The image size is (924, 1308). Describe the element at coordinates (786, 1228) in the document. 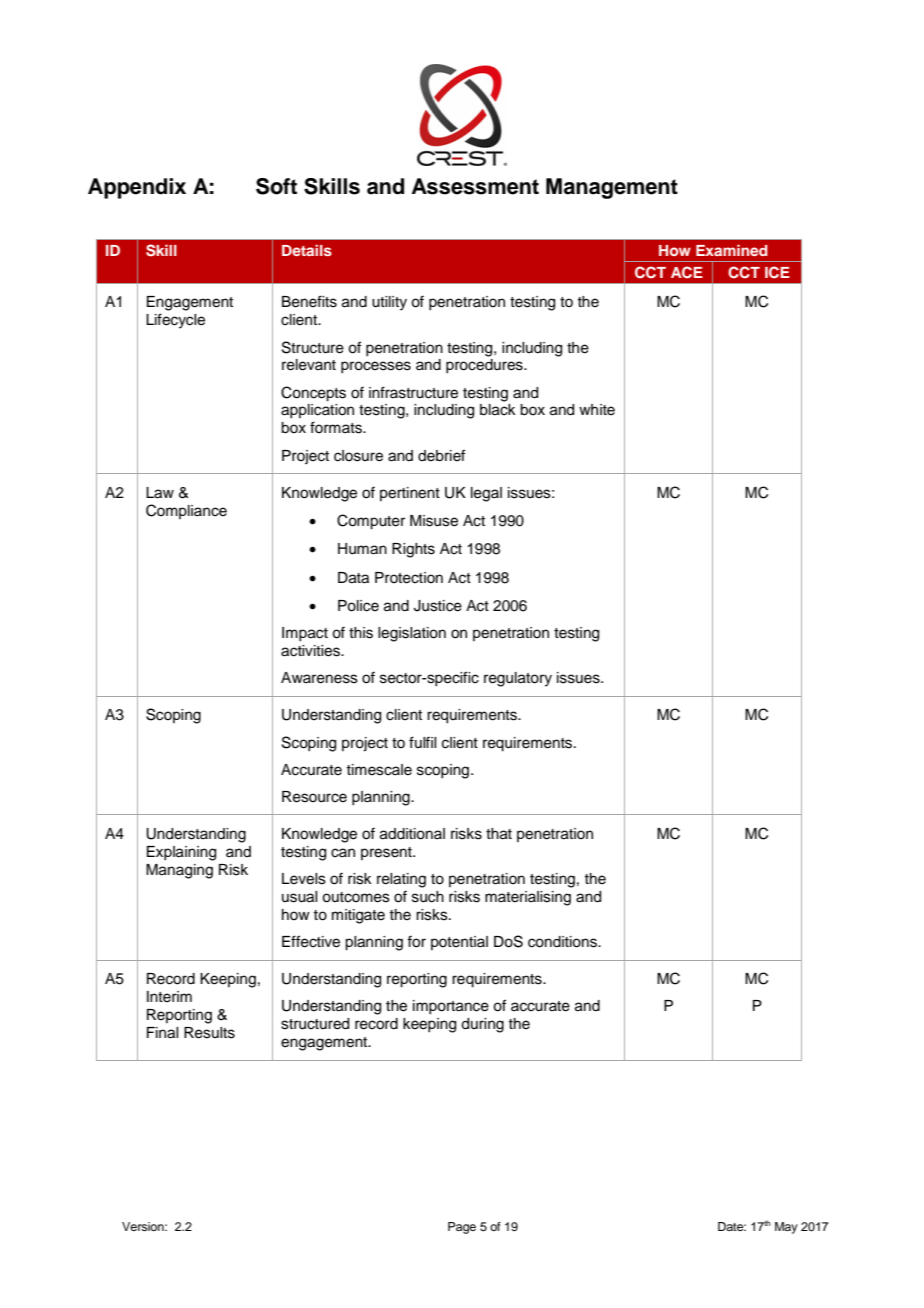

I see `May` at that location.
